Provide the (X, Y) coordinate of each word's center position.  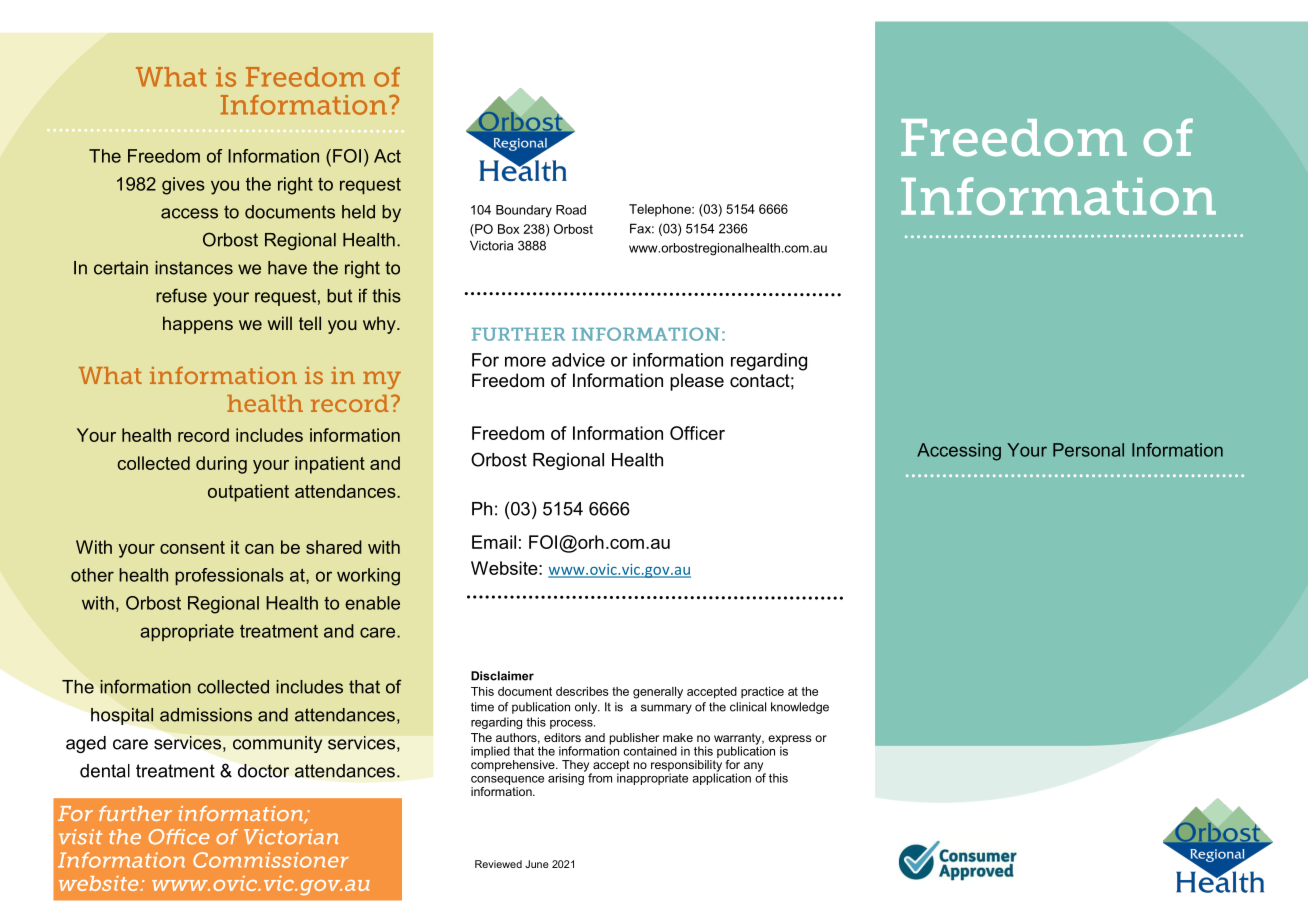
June (537, 864)
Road (571, 210)
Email (494, 542)
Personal (1088, 450)
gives (183, 186)
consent (192, 547)
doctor (263, 771)
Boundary (524, 211)
